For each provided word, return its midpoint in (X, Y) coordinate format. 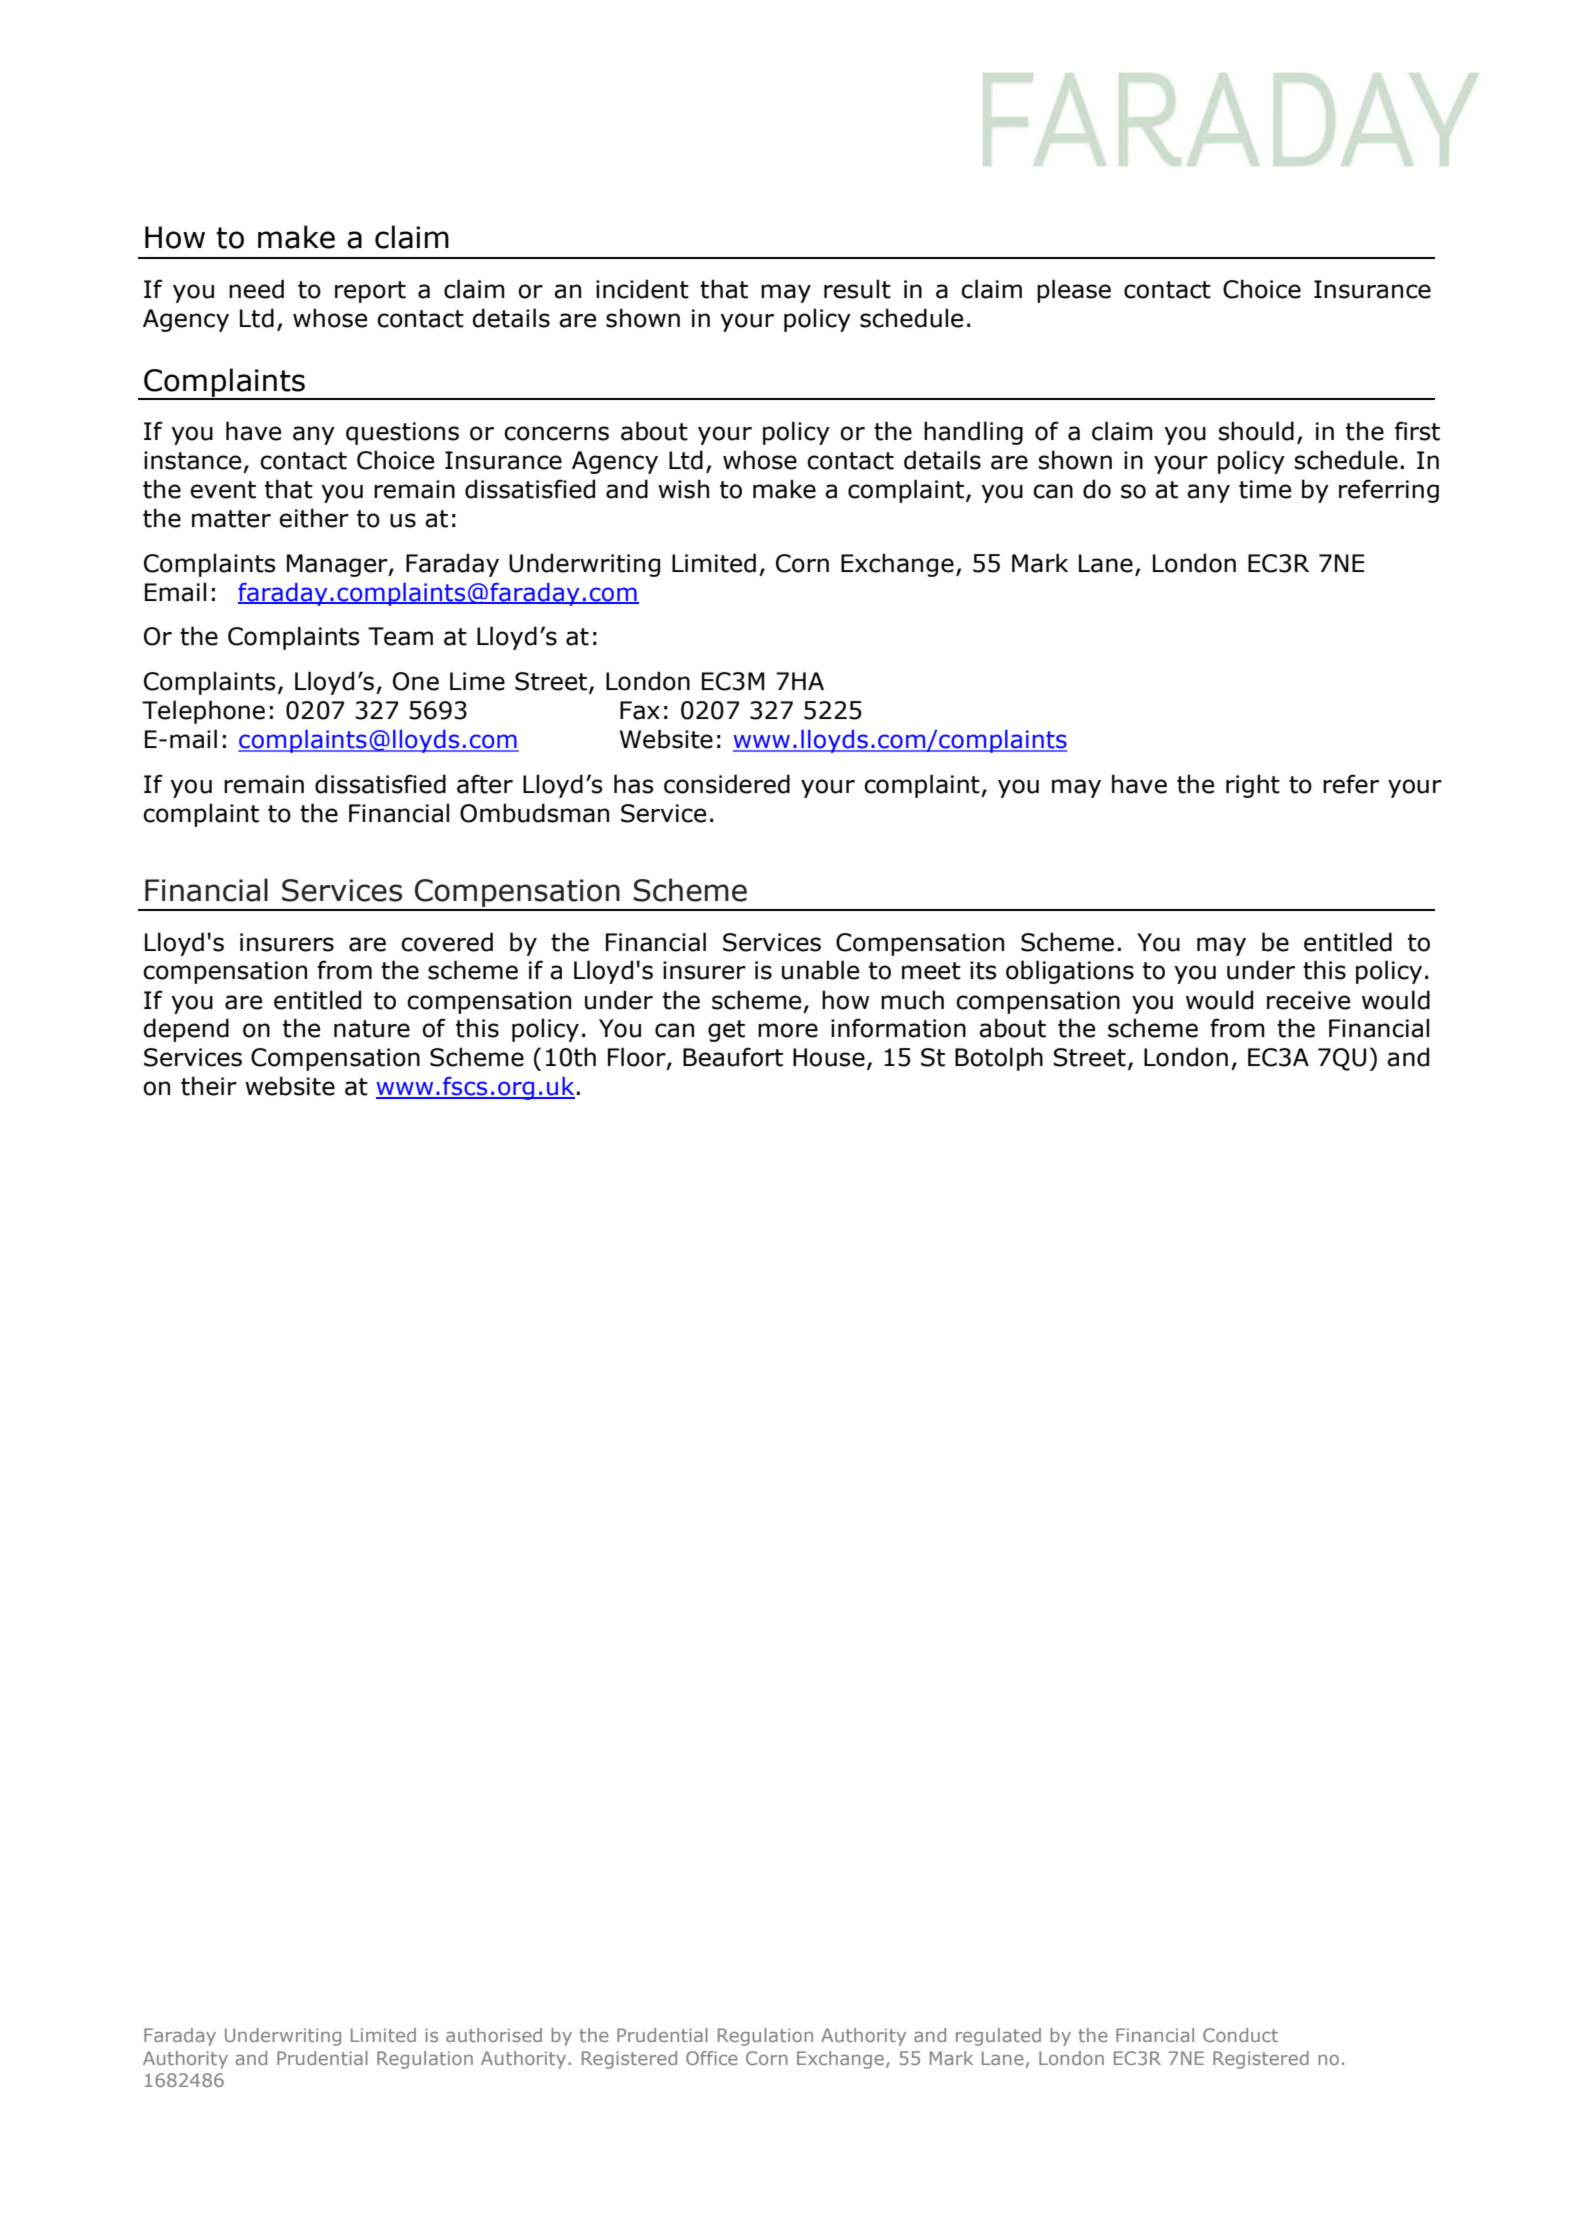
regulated (998, 2037)
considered (727, 784)
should (1256, 431)
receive (1308, 1000)
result (857, 289)
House (829, 1057)
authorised (494, 2035)
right (1253, 786)
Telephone (203, 712)
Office (712, 2058)
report (370, 292)
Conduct (1240, 2035)
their (209, 1086)
